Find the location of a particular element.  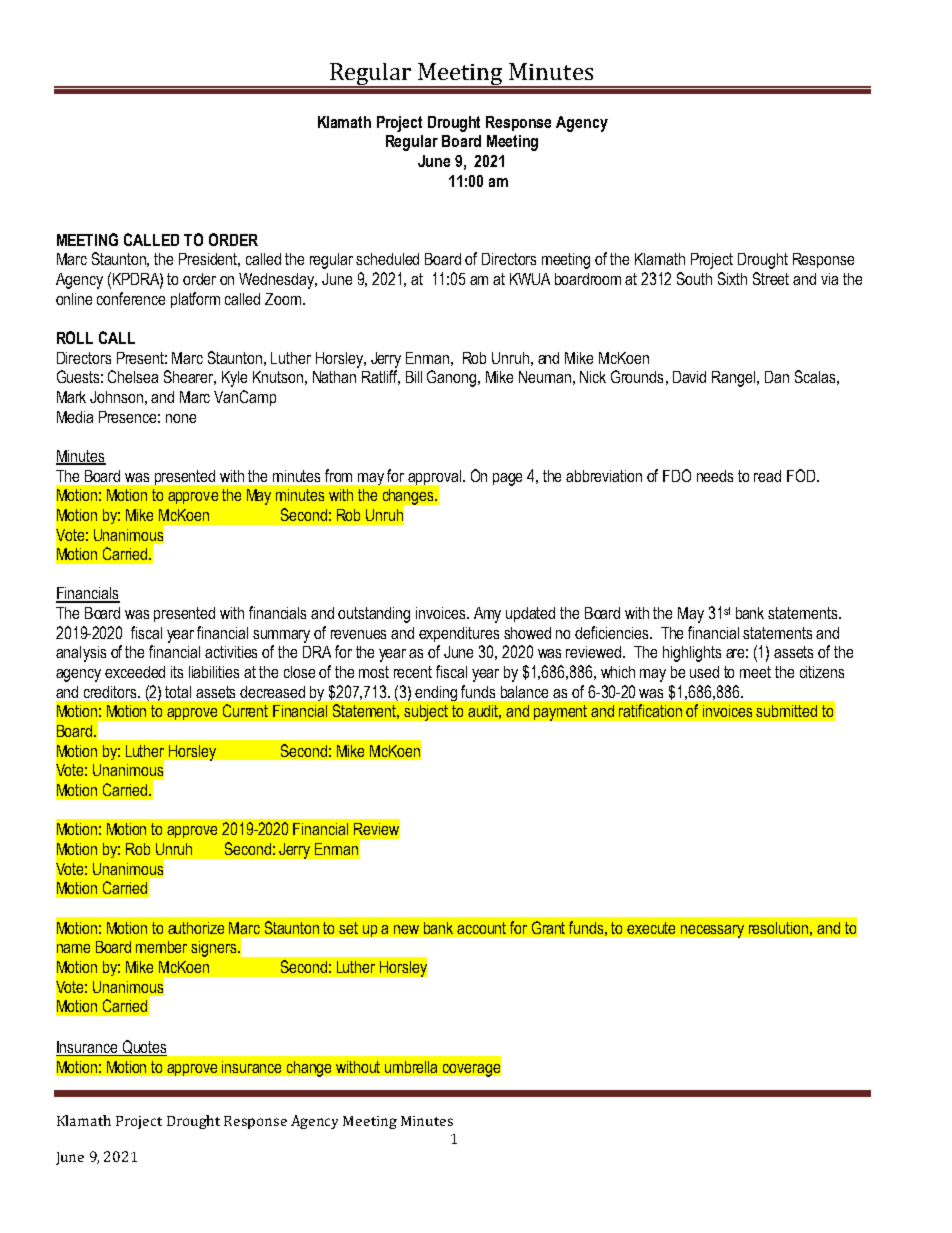

its is located at coordinates (177, 672).
